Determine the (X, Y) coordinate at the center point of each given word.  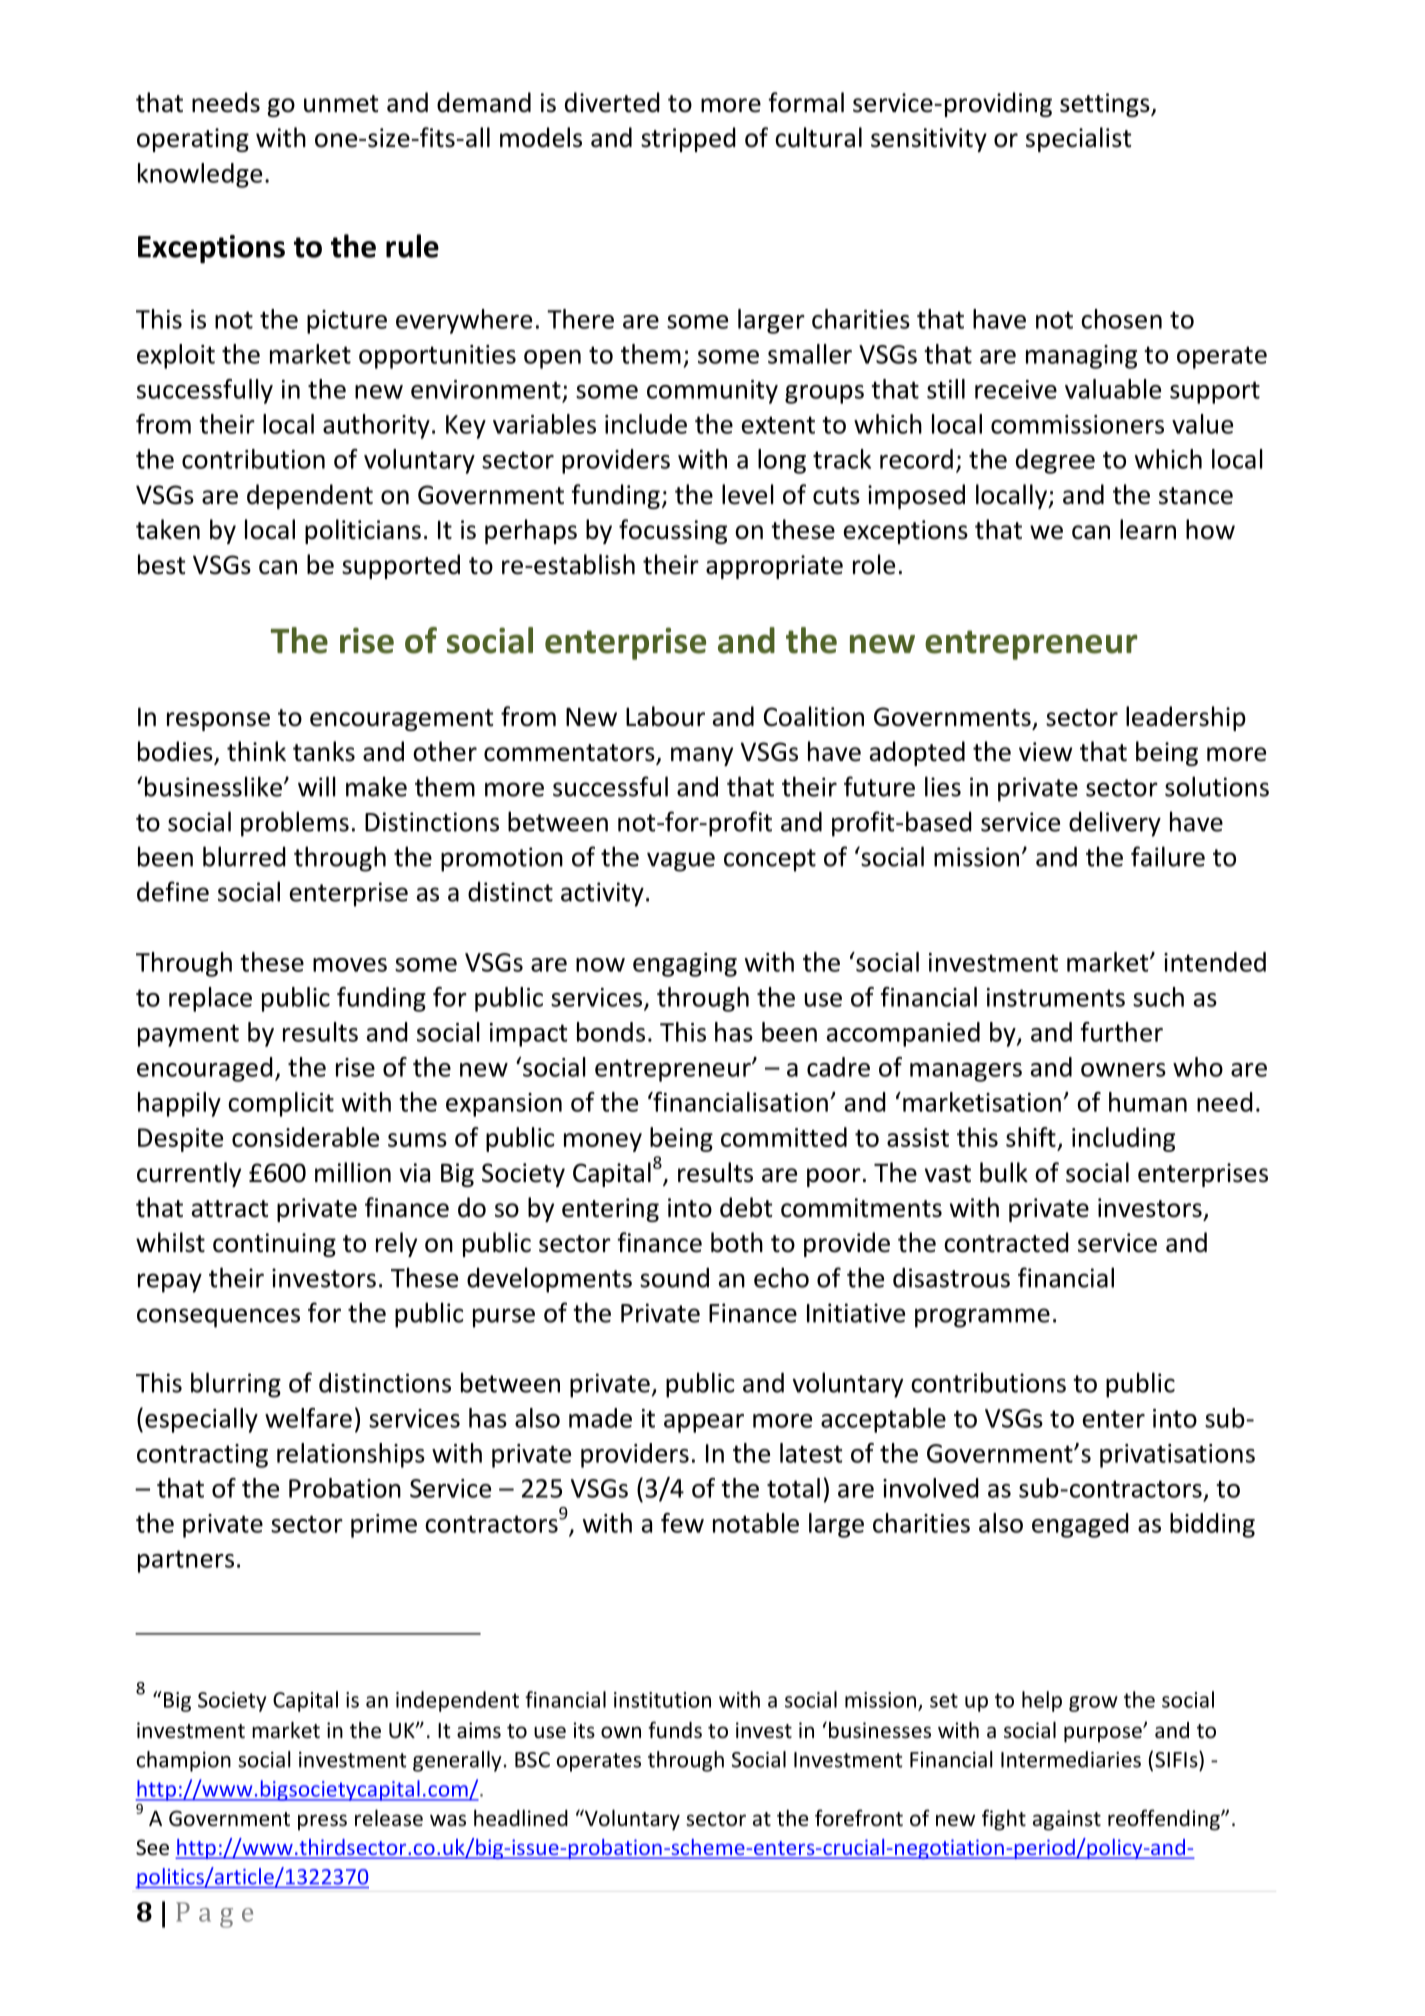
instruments (1056, 997)
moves (350, 965)
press (322, 1822)
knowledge (200, 175)
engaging (685, 965)
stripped (688, 139)
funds (675, 1730)
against (1067, 1820)
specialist (1078, 139)
